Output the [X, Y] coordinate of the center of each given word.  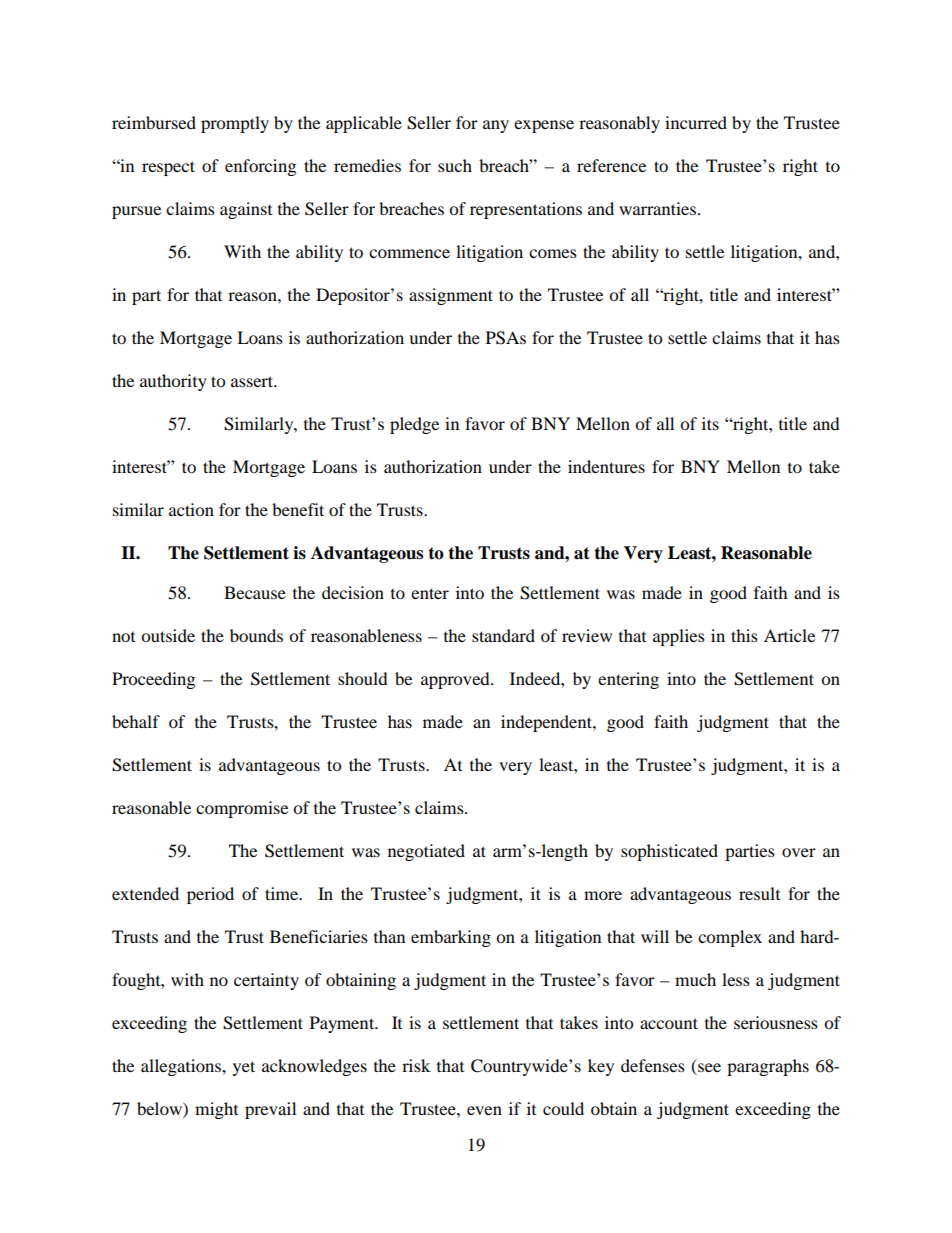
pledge [414, 425]
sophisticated [669, 852]
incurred [696, 122]
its [710, 423]
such [455, 165]
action [191, 509]
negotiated [426, 852]
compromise [242, 809]
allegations [182, 1067]
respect [168, 168]
